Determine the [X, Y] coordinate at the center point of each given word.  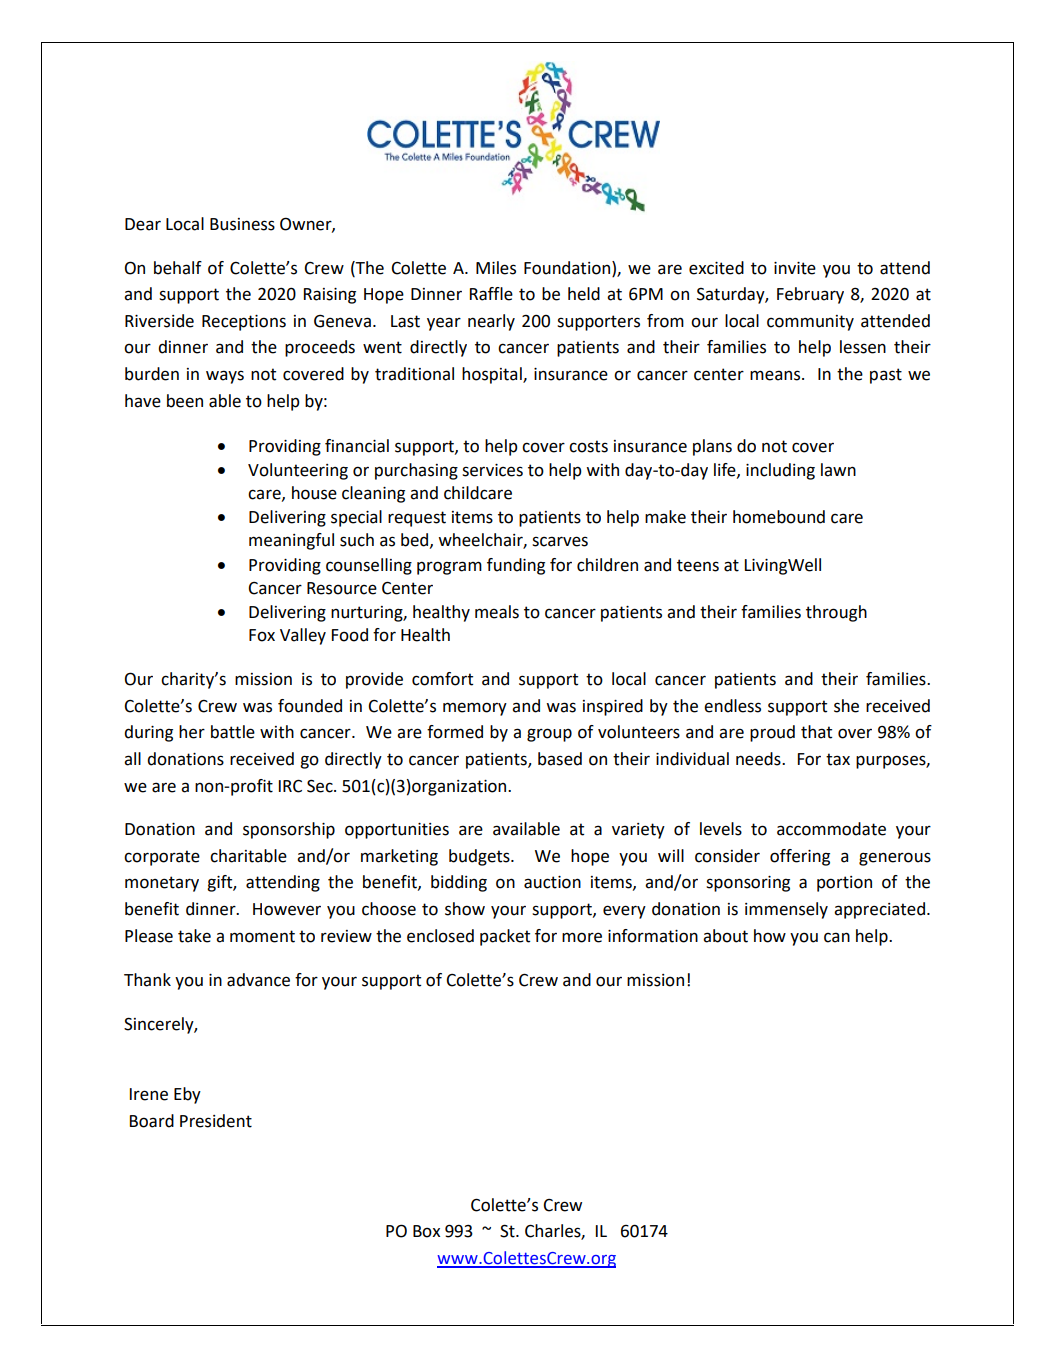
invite [795, 268]
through [836, 613]
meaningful [291, 541]
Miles [496, 268]
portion [844, 884]
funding [516, 566]
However [287, 909]
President [216, 1121]
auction [552, 882]
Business [242, 224]
